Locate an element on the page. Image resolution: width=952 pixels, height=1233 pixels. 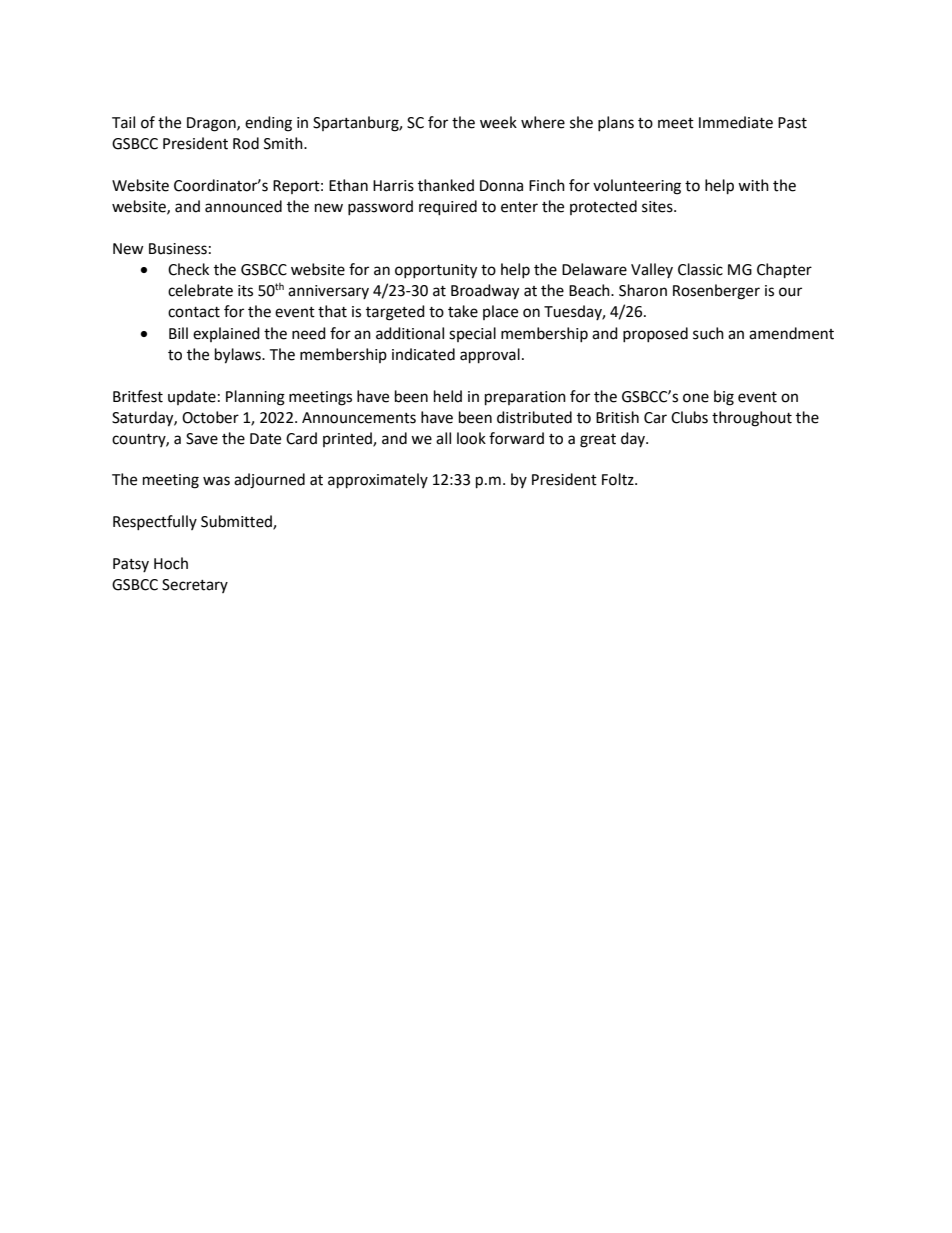
celebrate is located at coordinates (200, 290).
